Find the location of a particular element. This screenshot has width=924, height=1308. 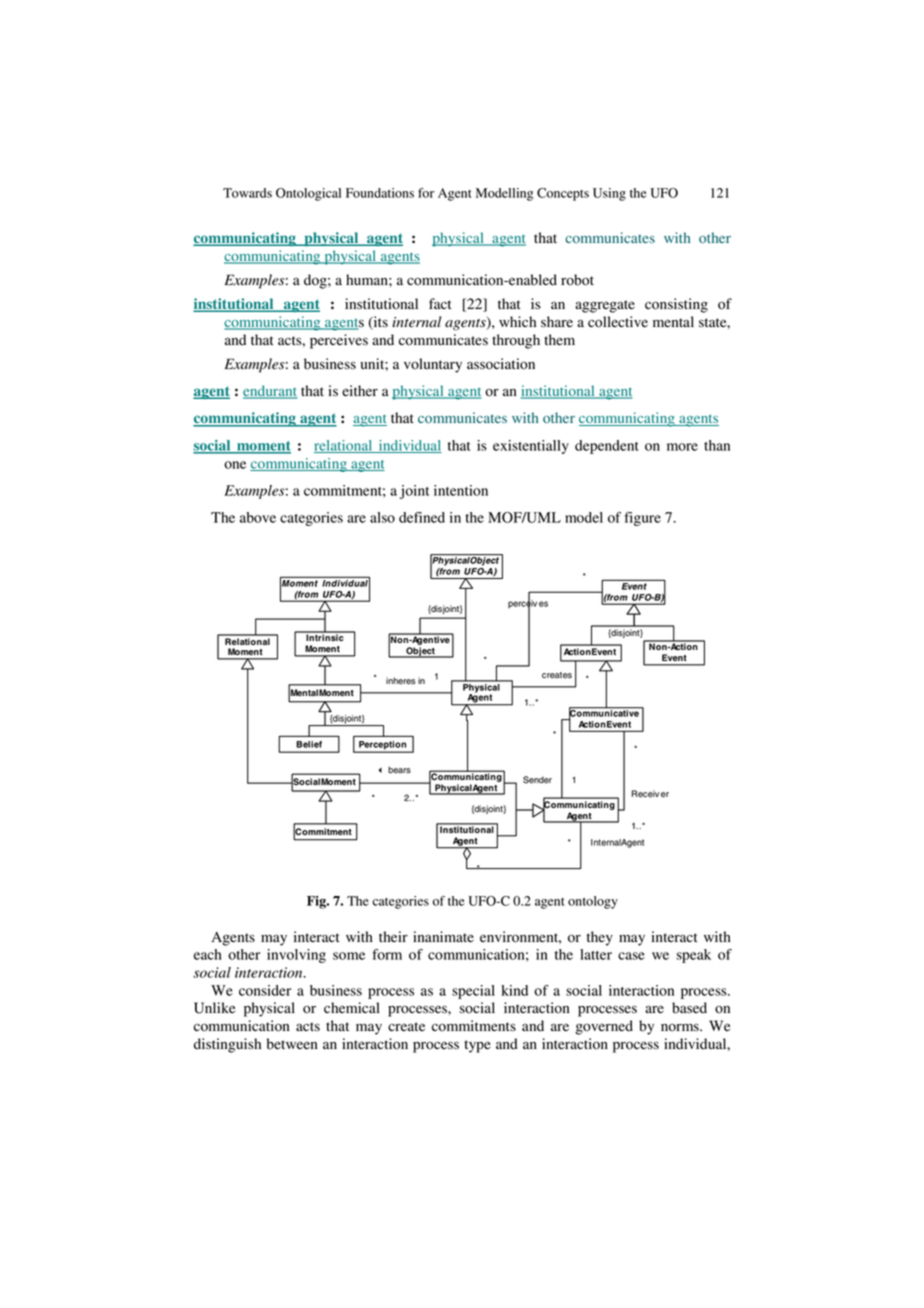

between is located at coordinates (292, 1044).
